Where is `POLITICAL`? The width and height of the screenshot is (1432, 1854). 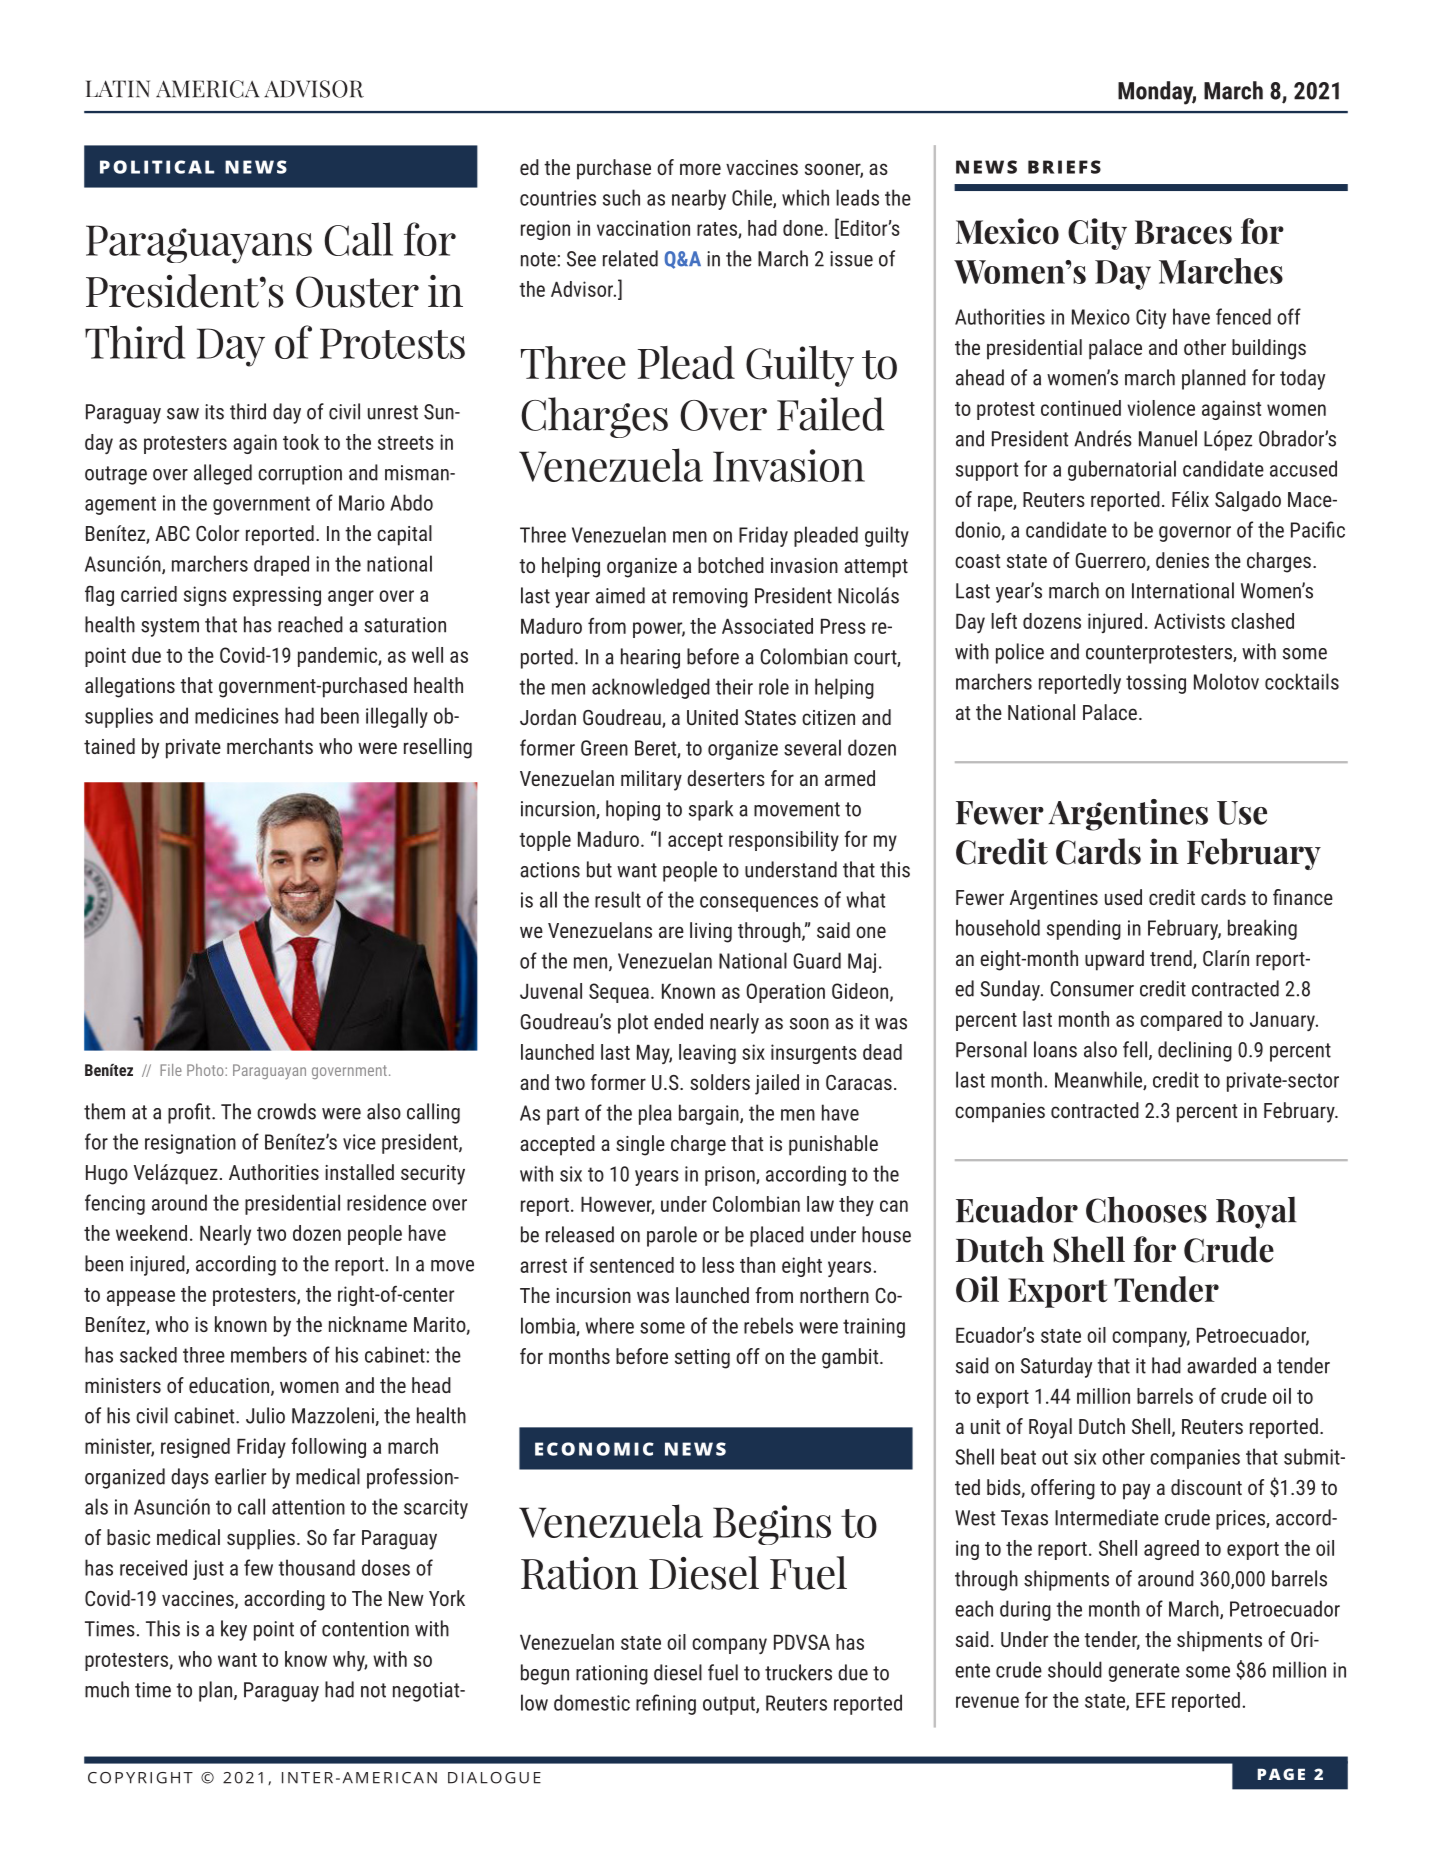
POLITICAL is located at coordinates (157, 167).
